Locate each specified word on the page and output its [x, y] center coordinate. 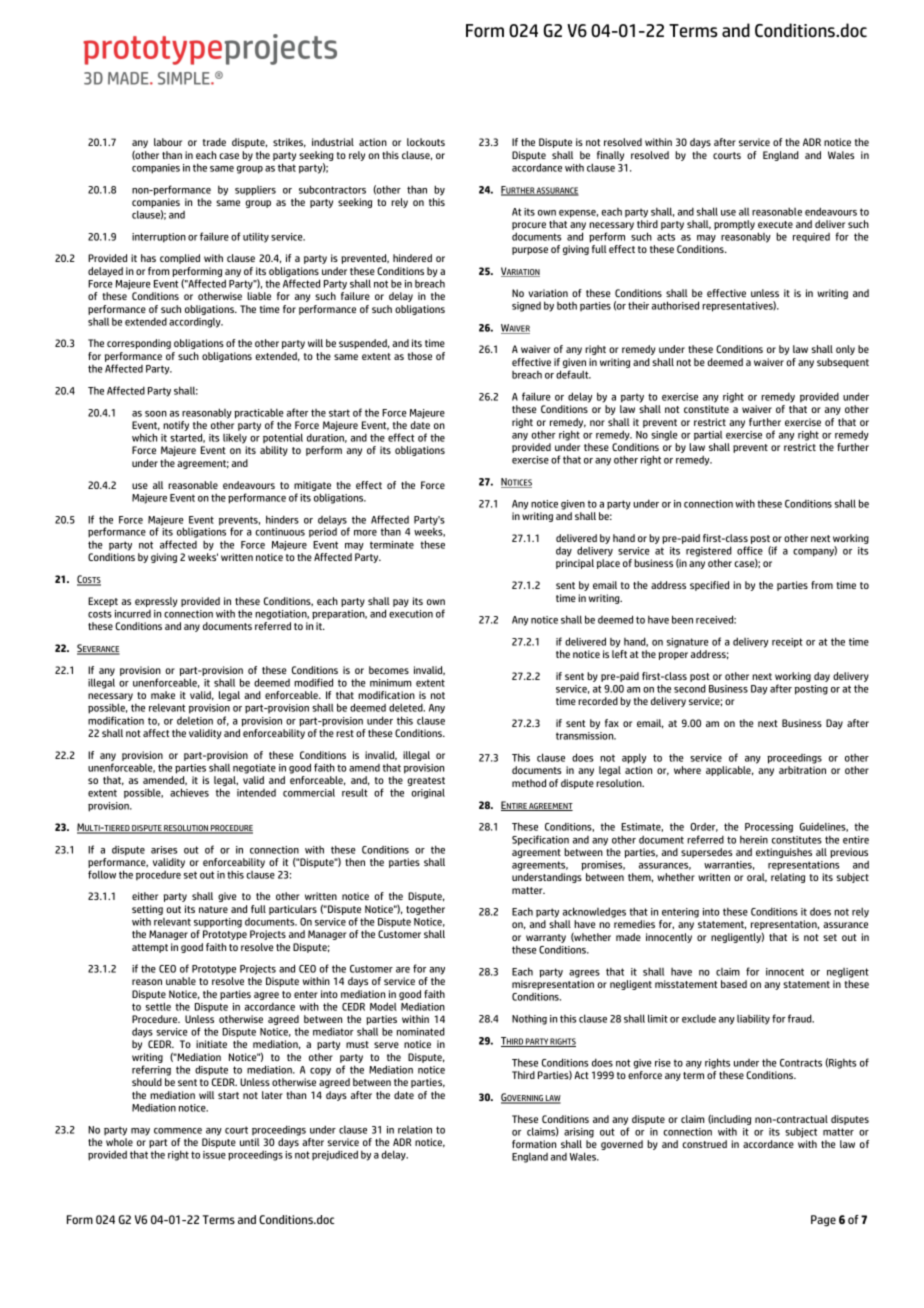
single [664, 435]
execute [775, 224]
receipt [787, 643]
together [425, 910]
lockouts [426, 142]
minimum [390, 683]
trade [214, 142]
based [734, 984]
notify [176, 426]
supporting [218, 923]
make [163, 695]
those [420, 356]
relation [415, 1130]
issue [214, 1155]
